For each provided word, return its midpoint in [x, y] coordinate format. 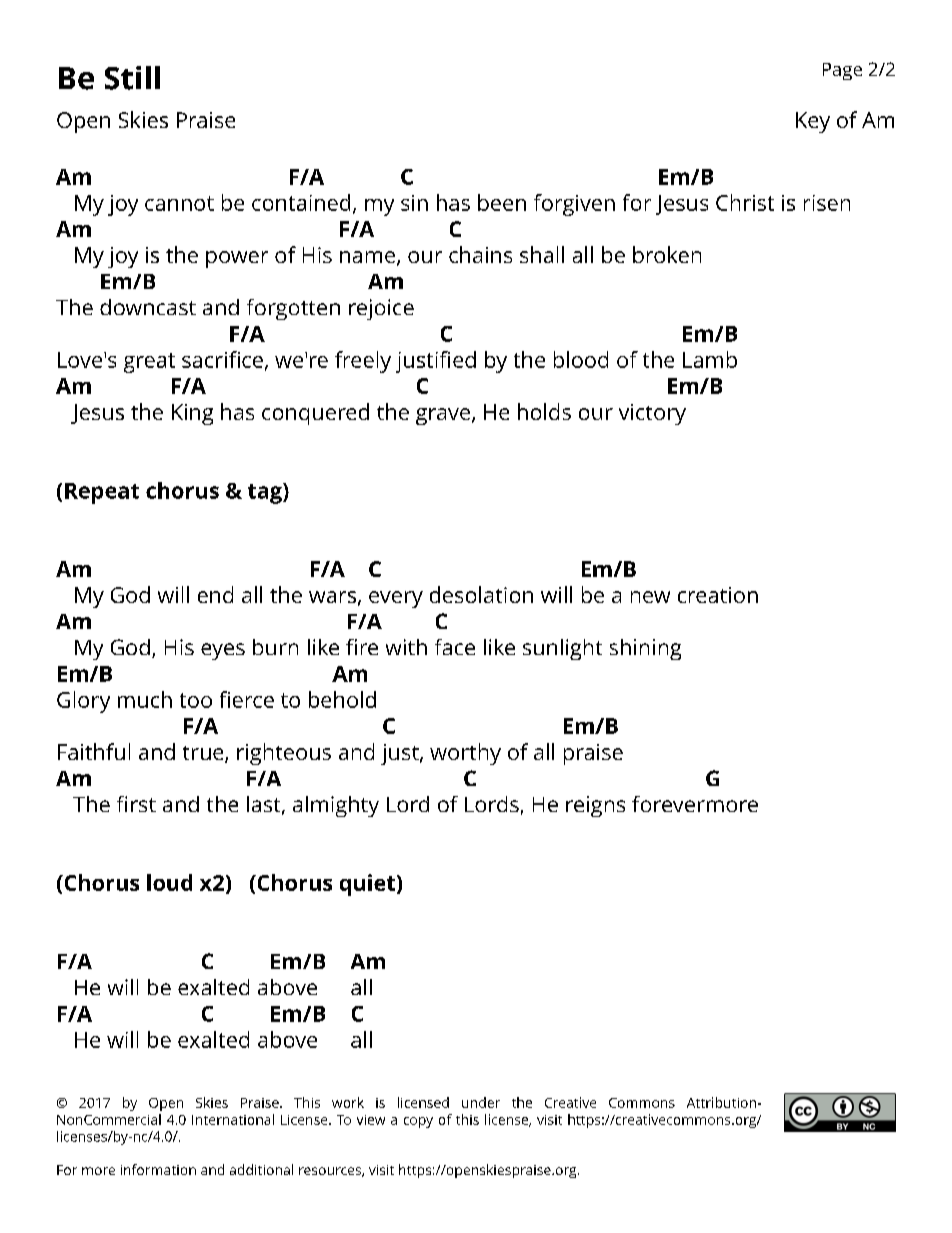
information [158, 1169]
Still [132, 78]
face [455, 647]
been [502, 202]
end [215, 594]
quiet [367, 885]
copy [418, 1122]
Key [813, 122]
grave [443, 416]
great [149, 363]
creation [718, 595]
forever [668, 804]
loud [169, 882]
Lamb [710, 359]
